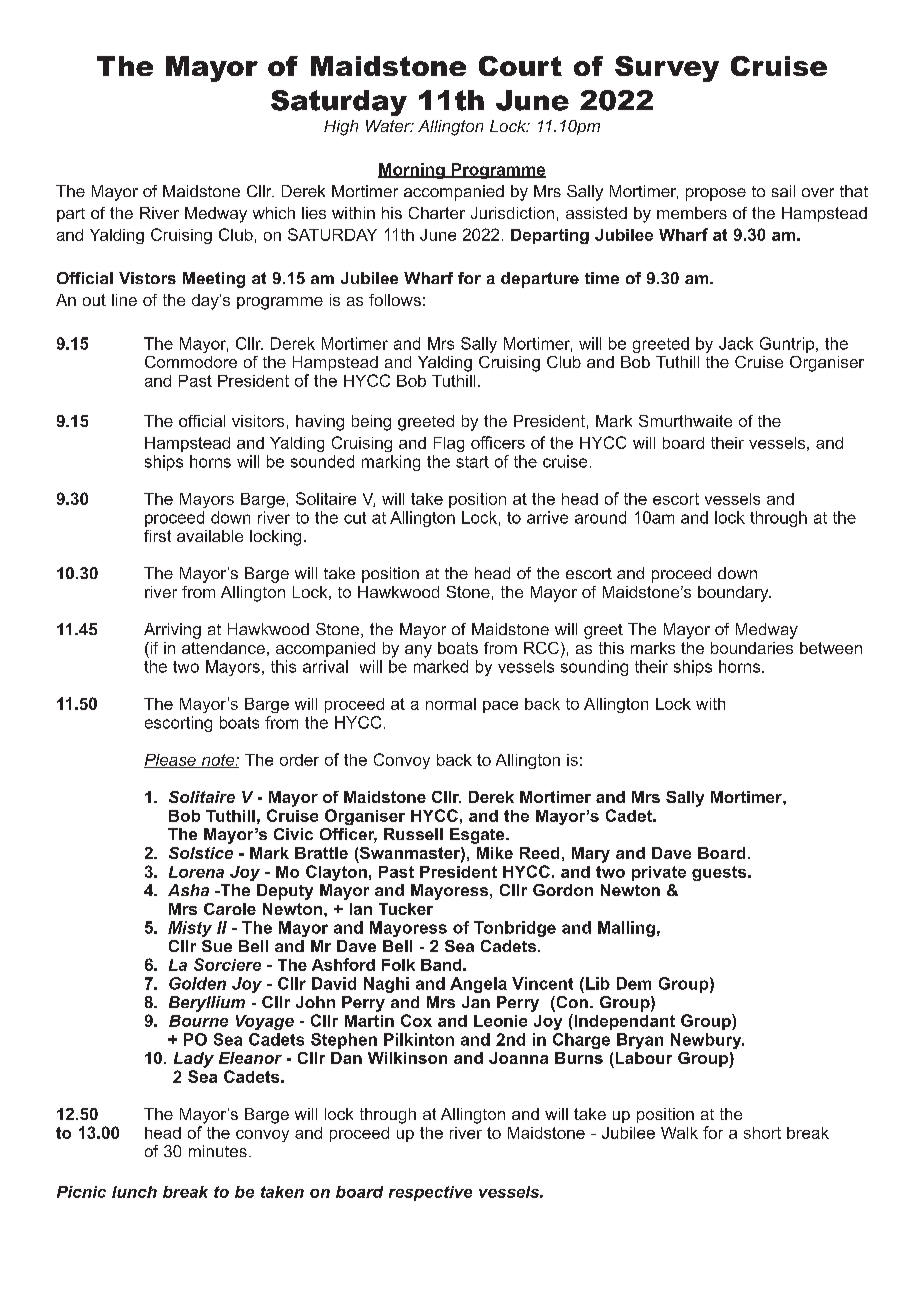 This screenshot has width=924, height=1308. I want to click on Flag, so click(449, 444).
